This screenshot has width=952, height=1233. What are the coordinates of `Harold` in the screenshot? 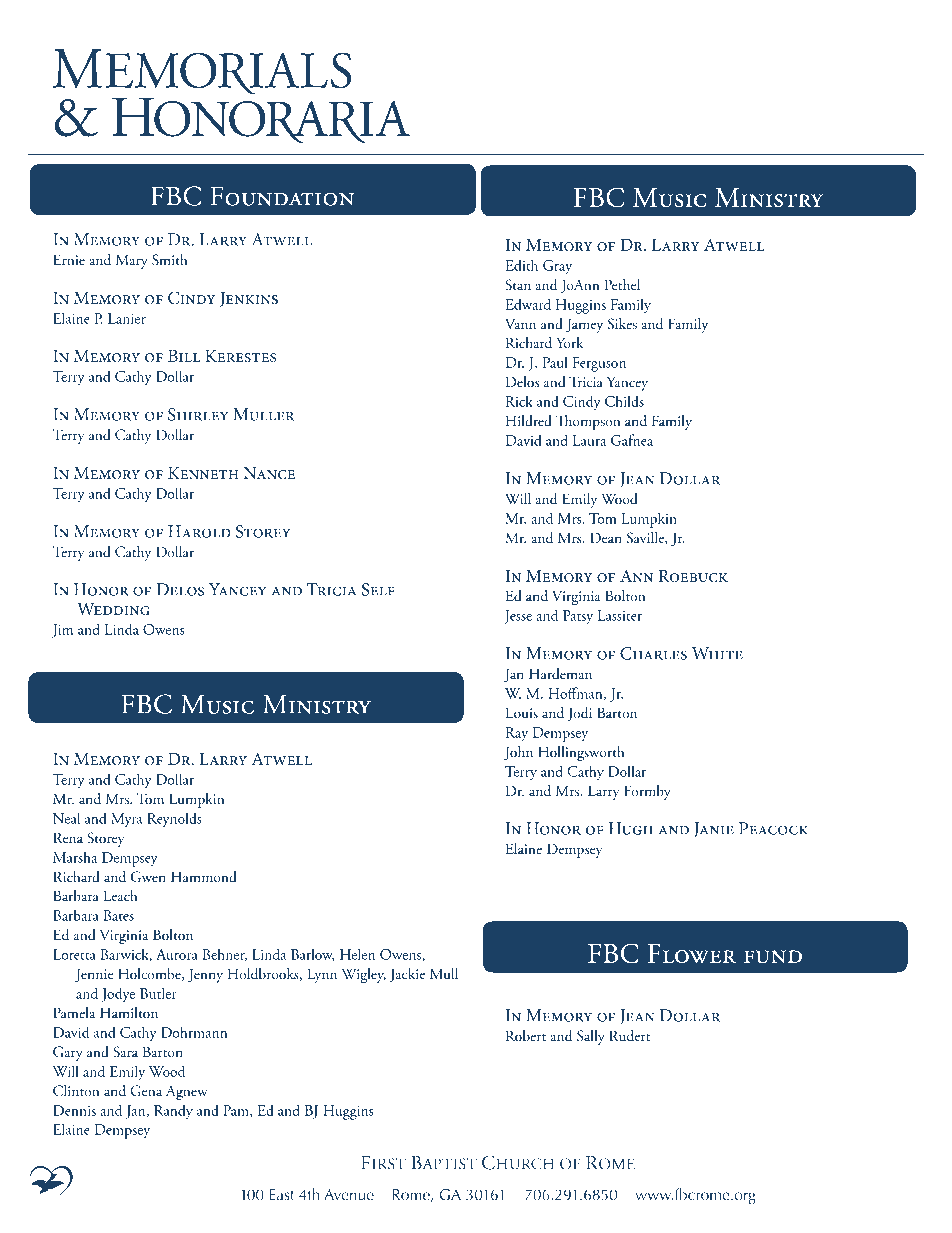 It's located at (199, 531).
